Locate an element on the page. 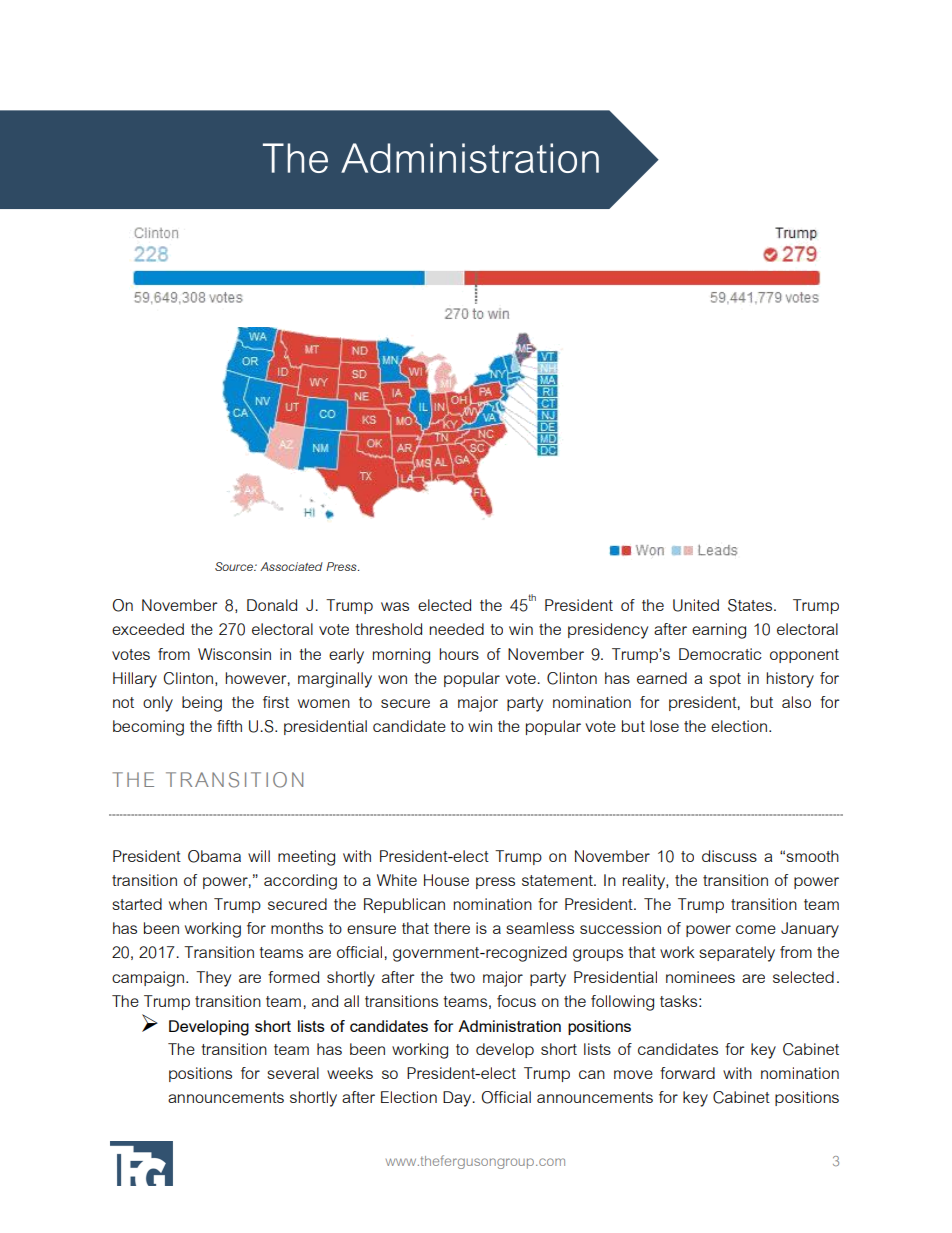 The image size is (952, 1233). come is located at coordinates (756, 929).
